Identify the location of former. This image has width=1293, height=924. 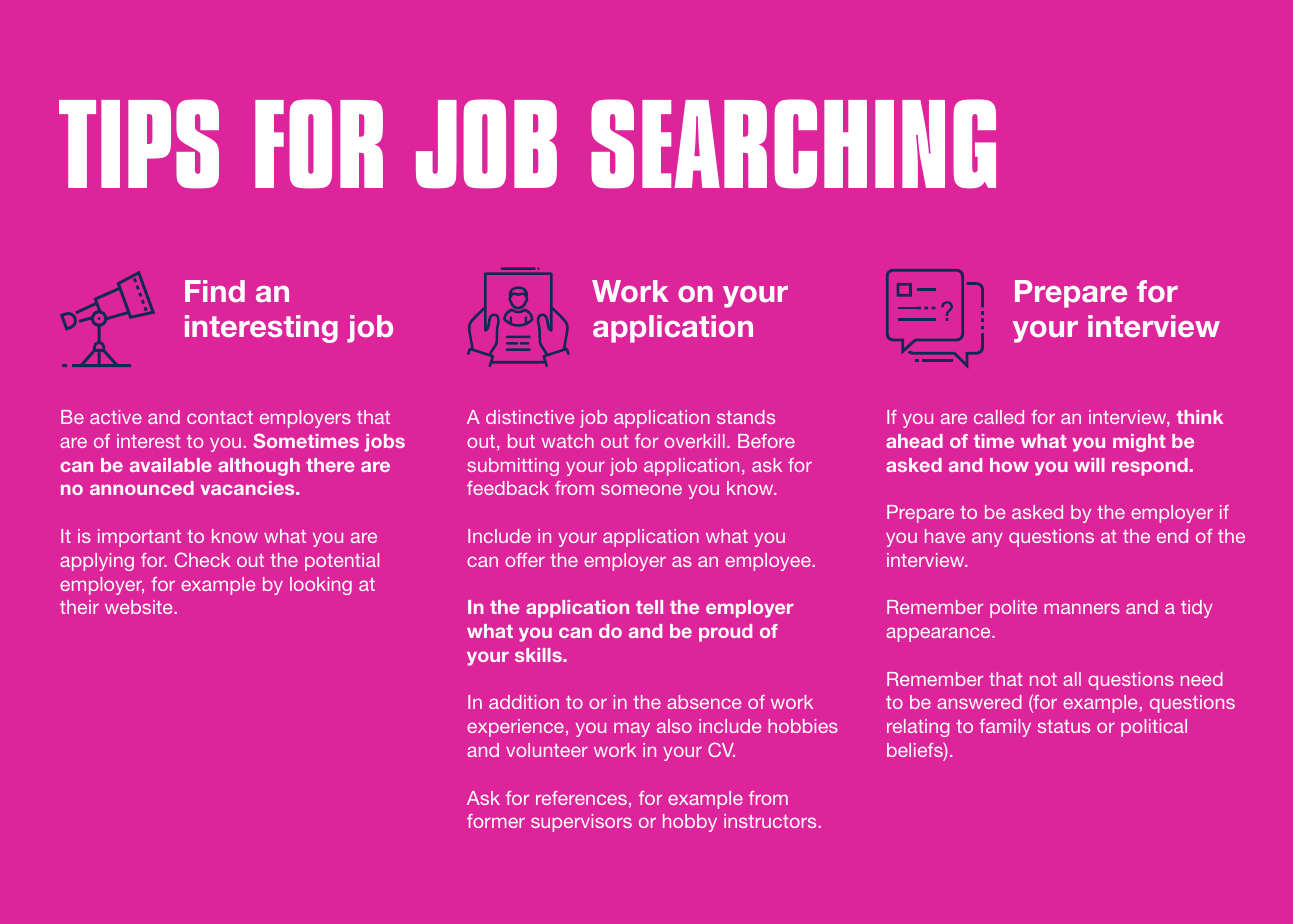
(496, 821).
